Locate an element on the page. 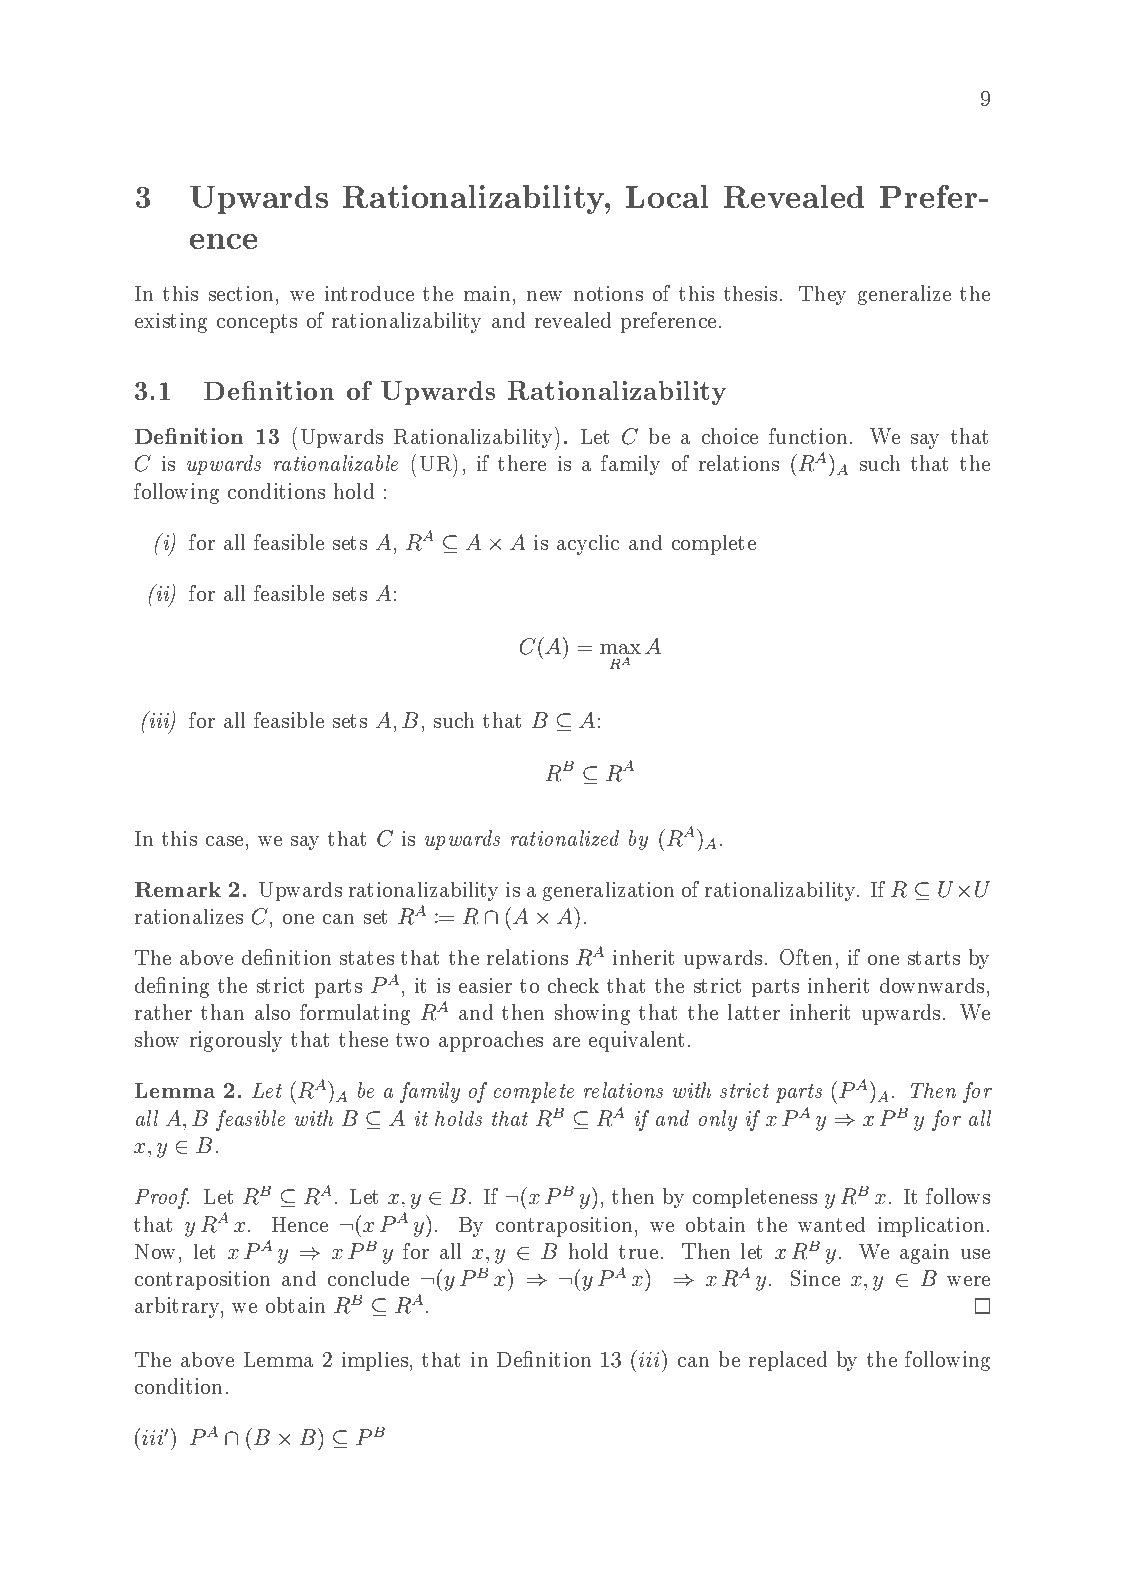  there is located at coordinates (522, 463).
